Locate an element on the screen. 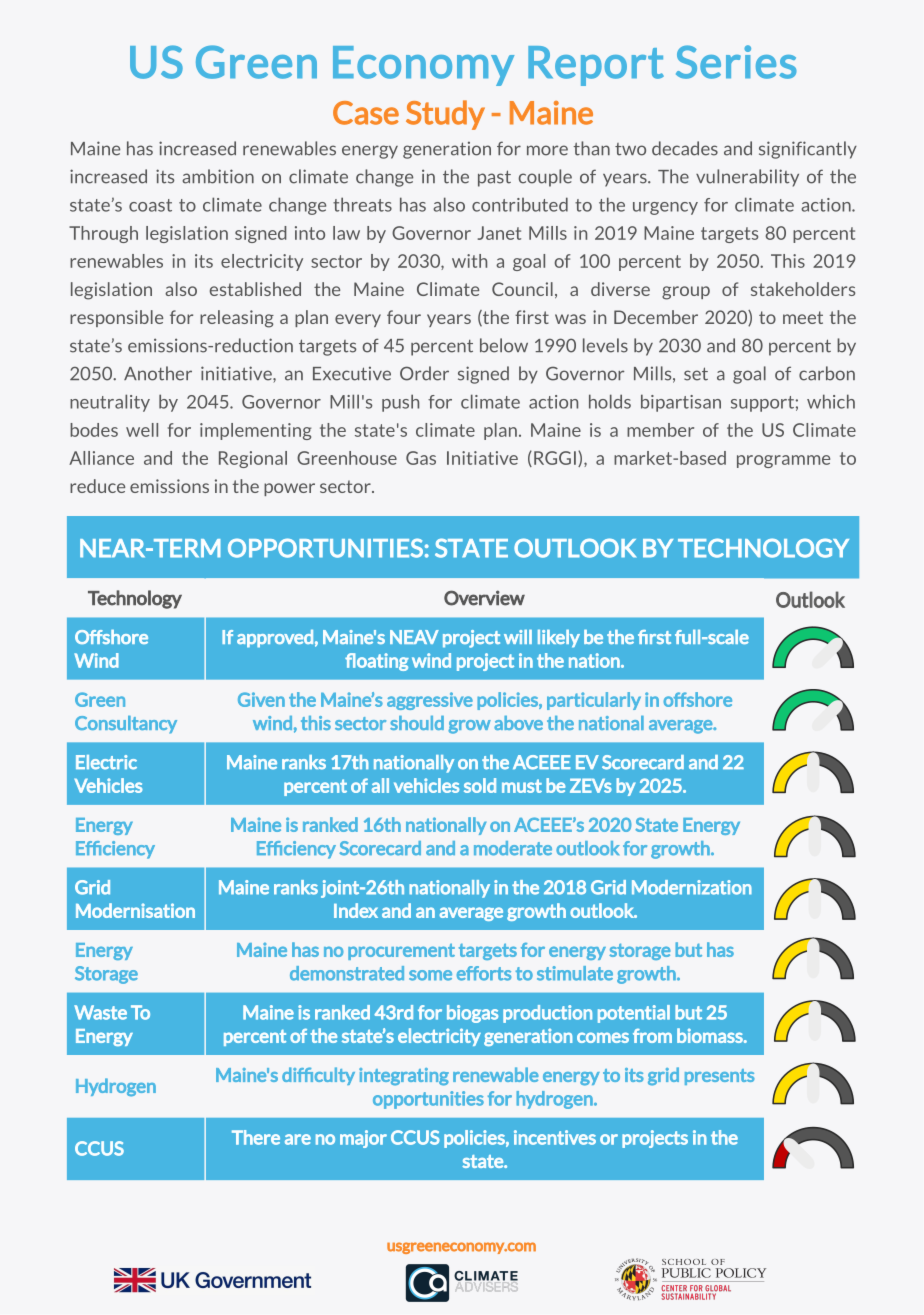 This screenshot has width=924, height=1315. approved is located at coordinates (275, 639).
